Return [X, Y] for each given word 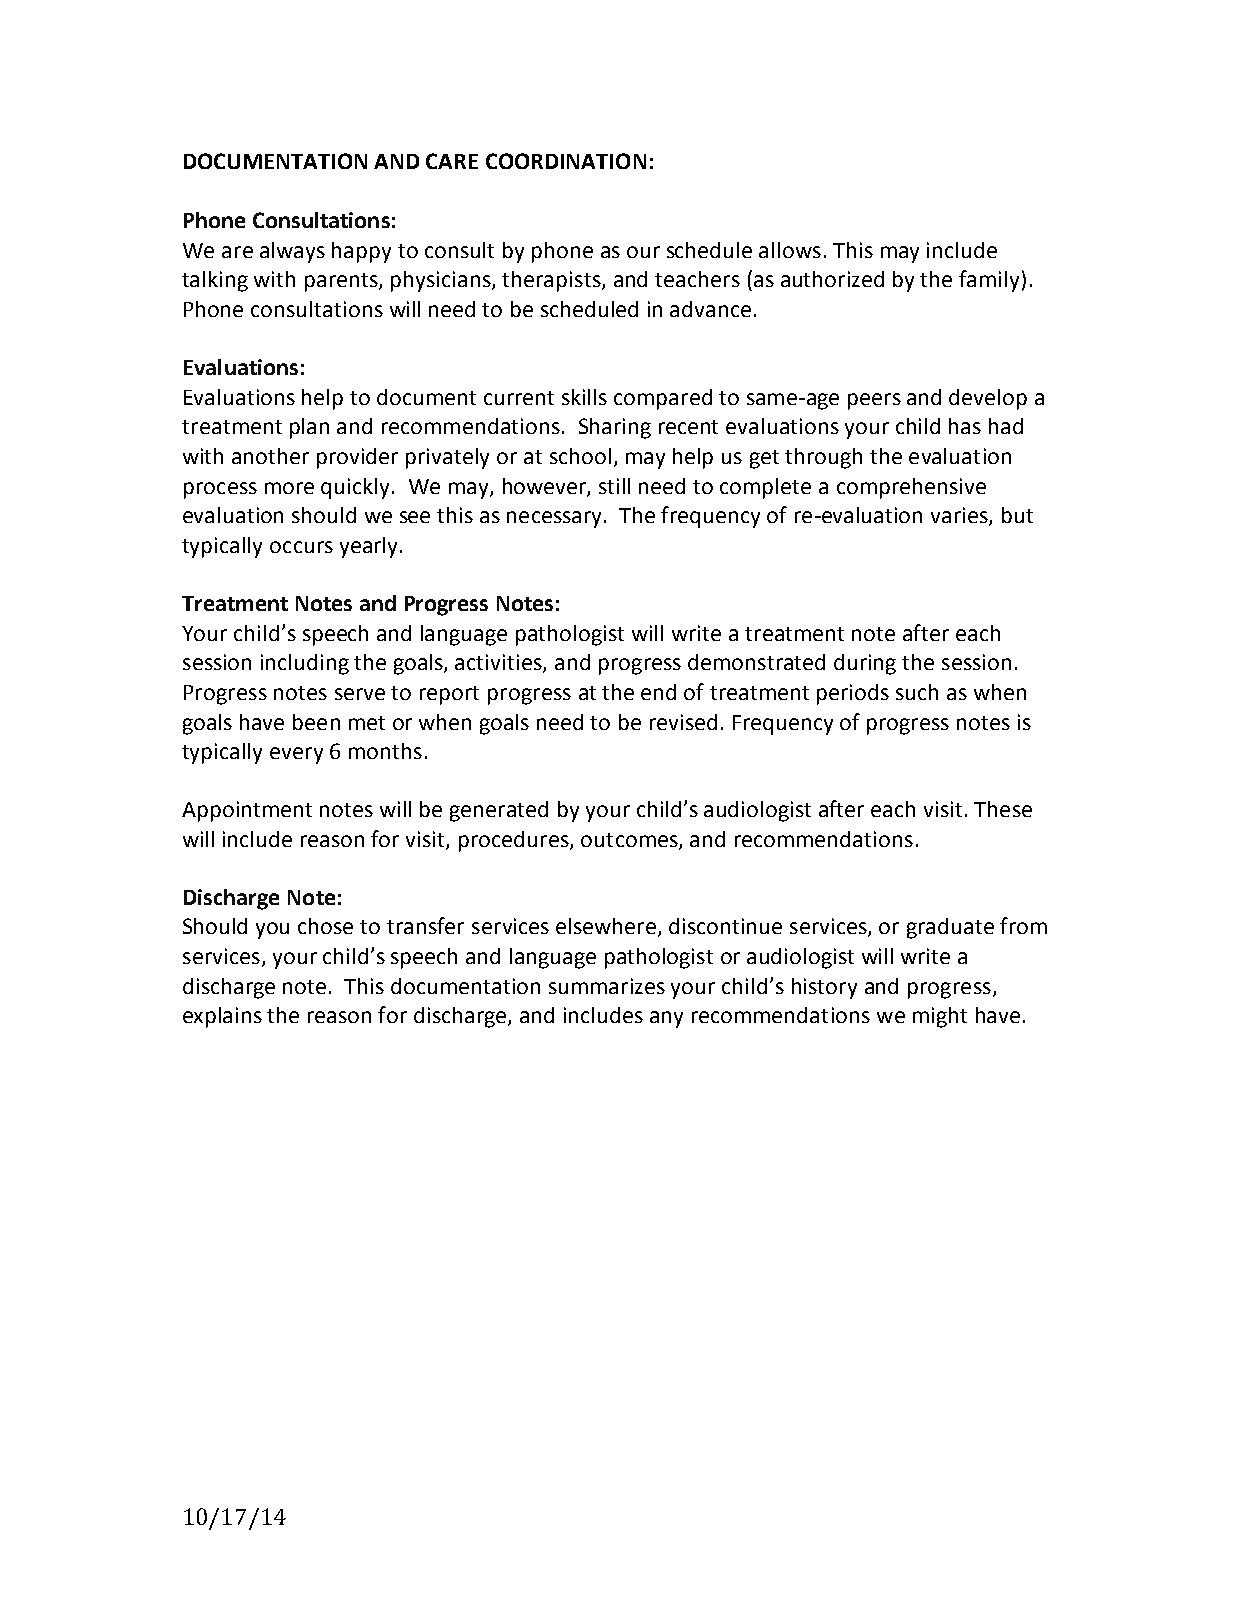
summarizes [607, 986]
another [270, 456]
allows [790, 250]
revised [683, 722]
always [292, 252]
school [580, 456]
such [917, 692]
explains [222, 1017]
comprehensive [911, 488]
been [316, 722]
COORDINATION [566, 161]
